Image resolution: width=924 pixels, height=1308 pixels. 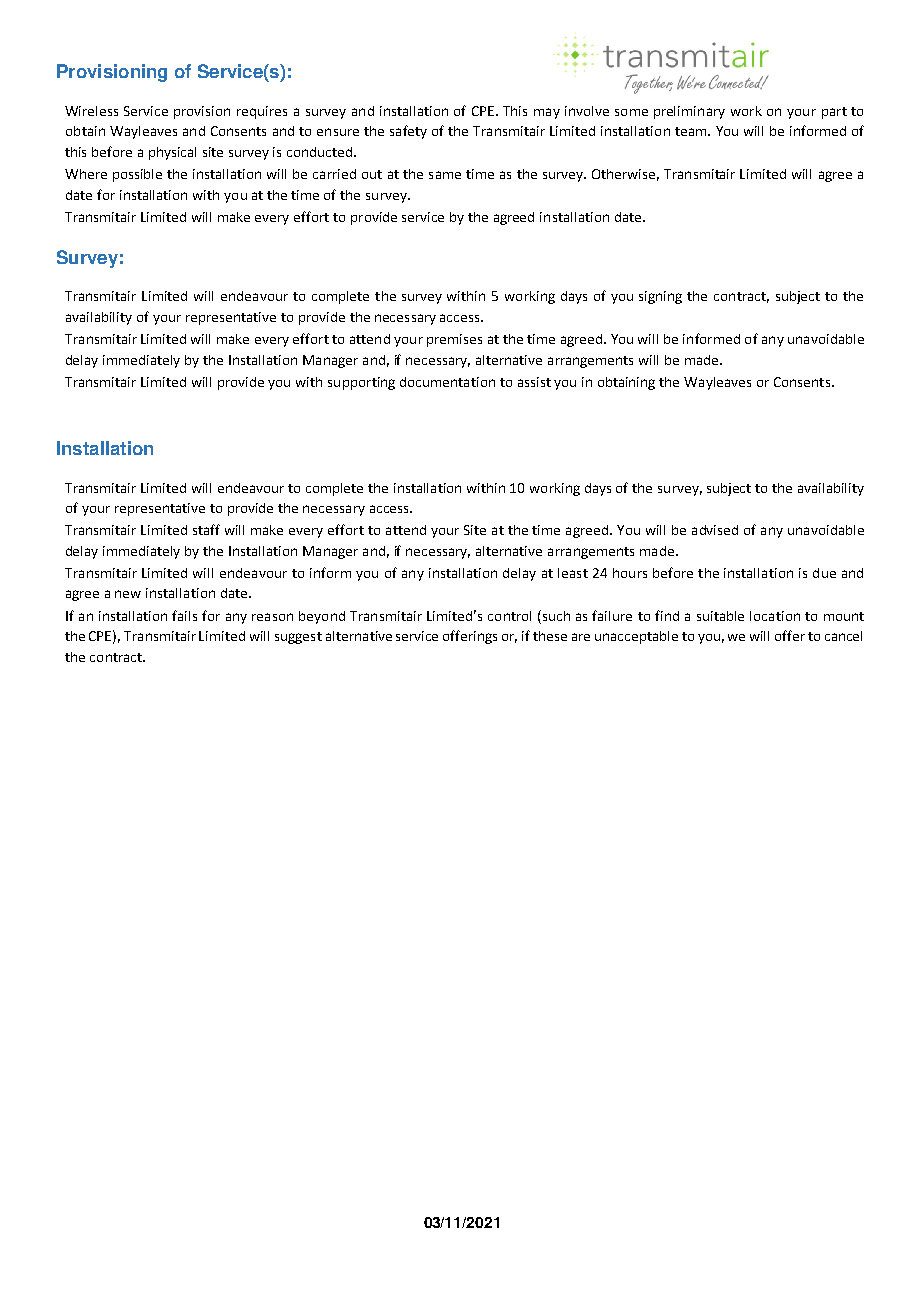 What do you see at coordinates (172, 153) in the screenshot?
I see `physical` at bounding box center [172, 153].
